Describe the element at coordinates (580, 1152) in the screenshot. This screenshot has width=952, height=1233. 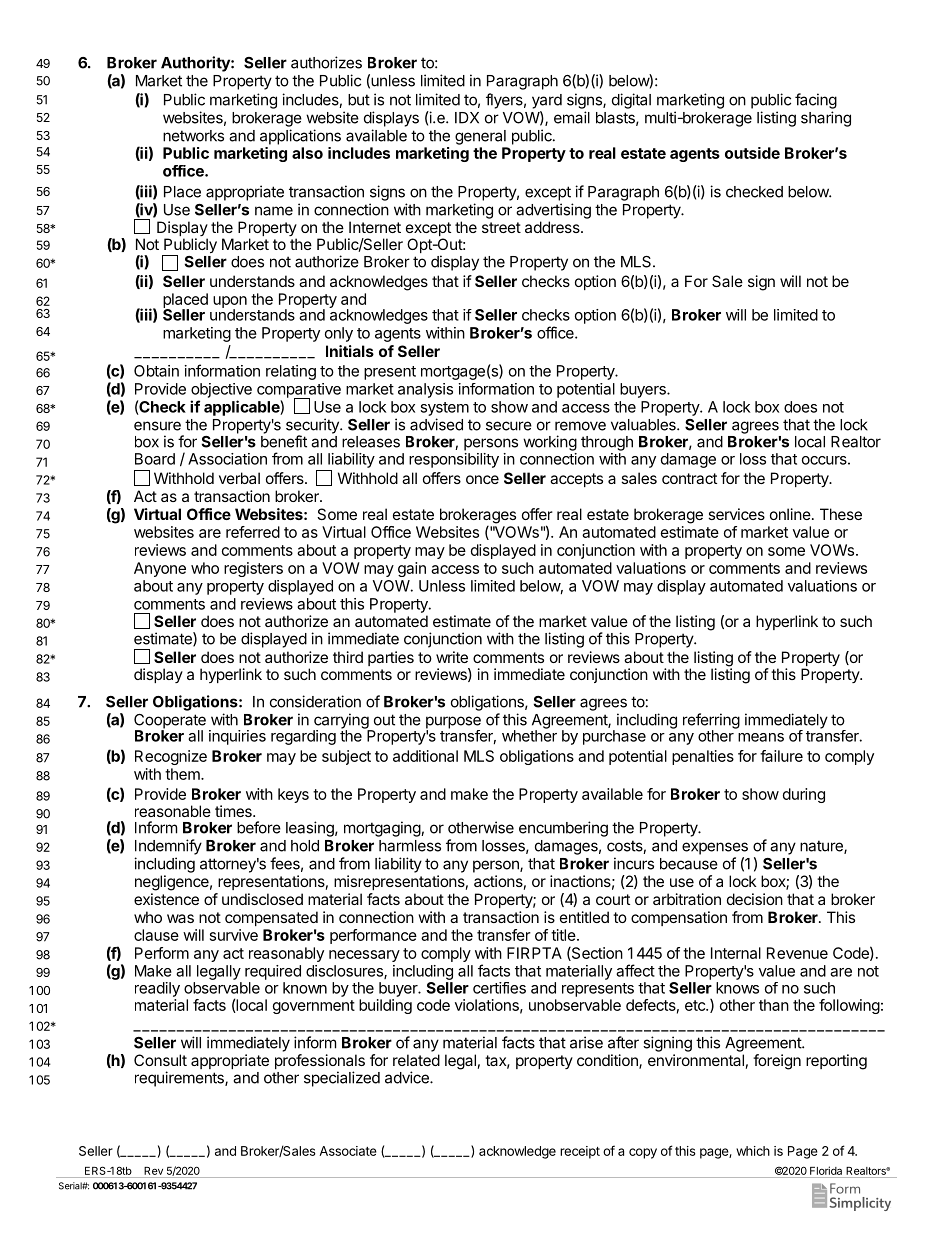
I see `receipt` at that location.
